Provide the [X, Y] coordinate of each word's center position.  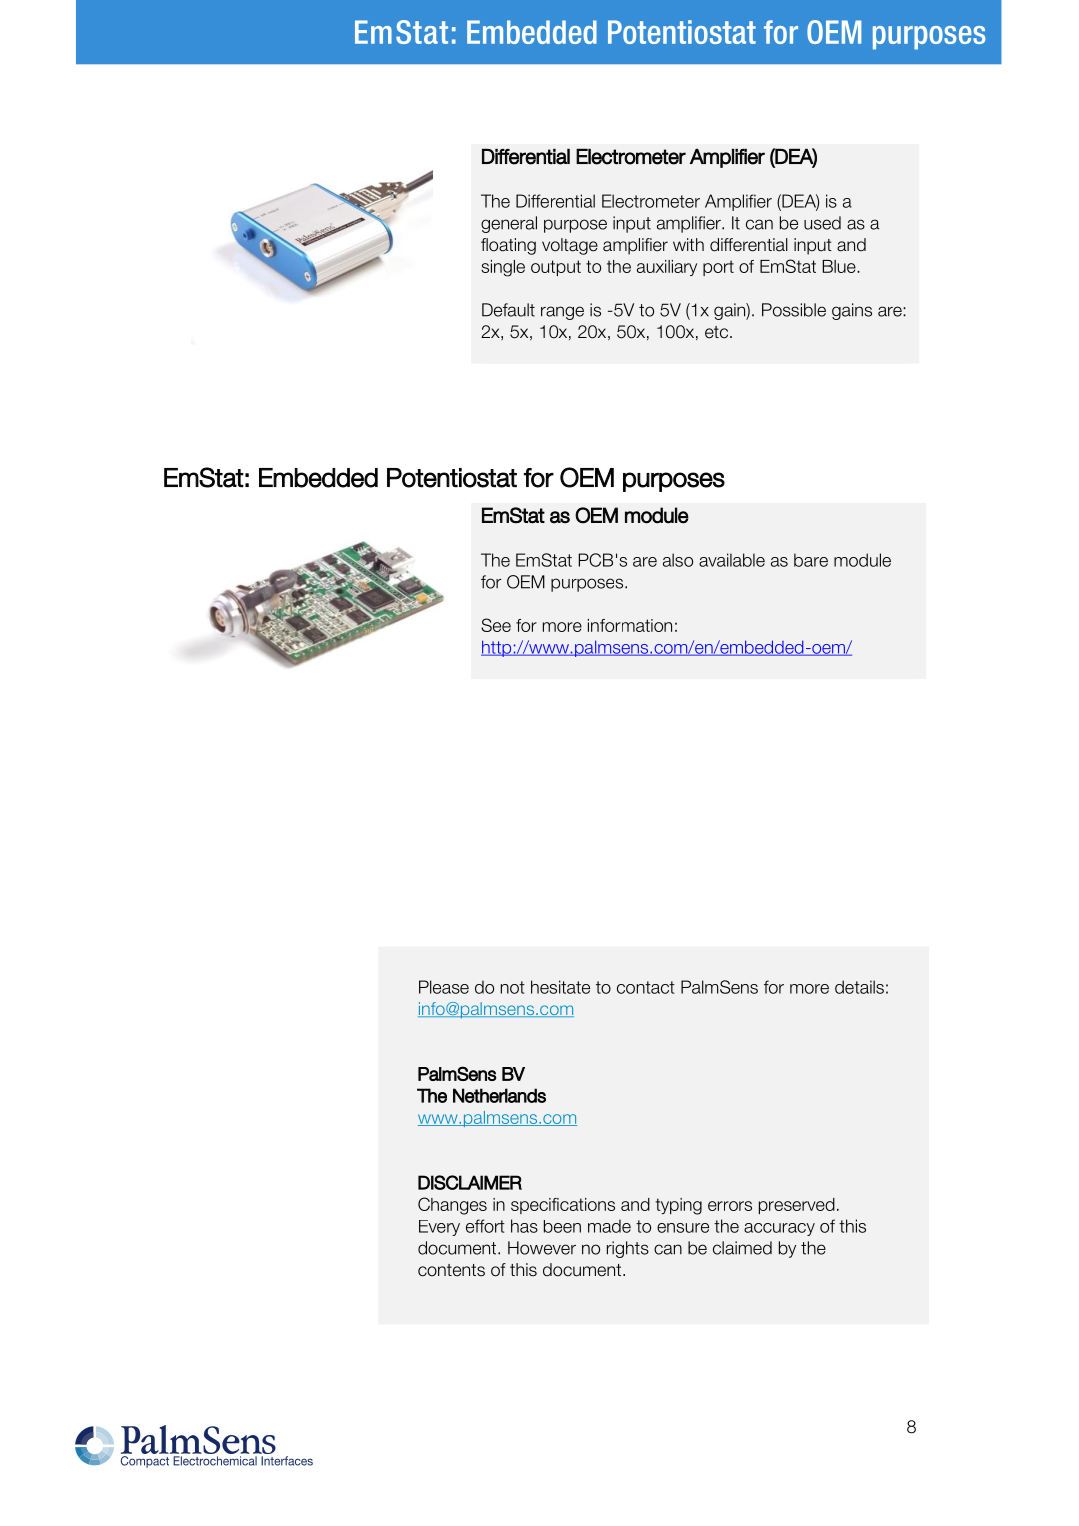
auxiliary [667, 268]
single [503, 268]
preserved [797, 1206]
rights [628, 1249]
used [822, 223]
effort [485, 1226]
